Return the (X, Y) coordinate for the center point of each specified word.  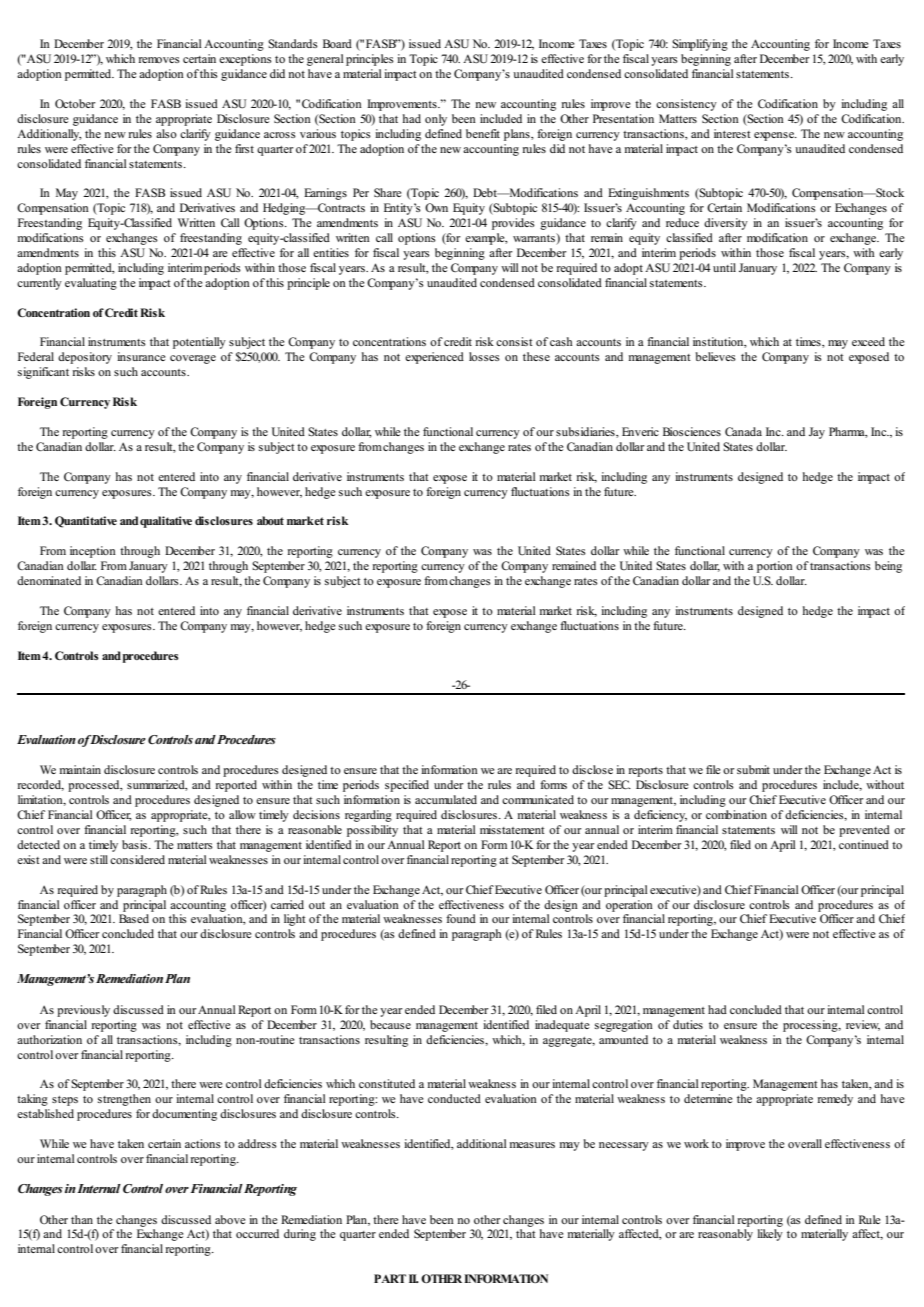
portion (775, 567)
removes (159, 60)
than (82, 1219)
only (436, 120)
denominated (49, 580)
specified (407, 786)
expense (775, 136)
